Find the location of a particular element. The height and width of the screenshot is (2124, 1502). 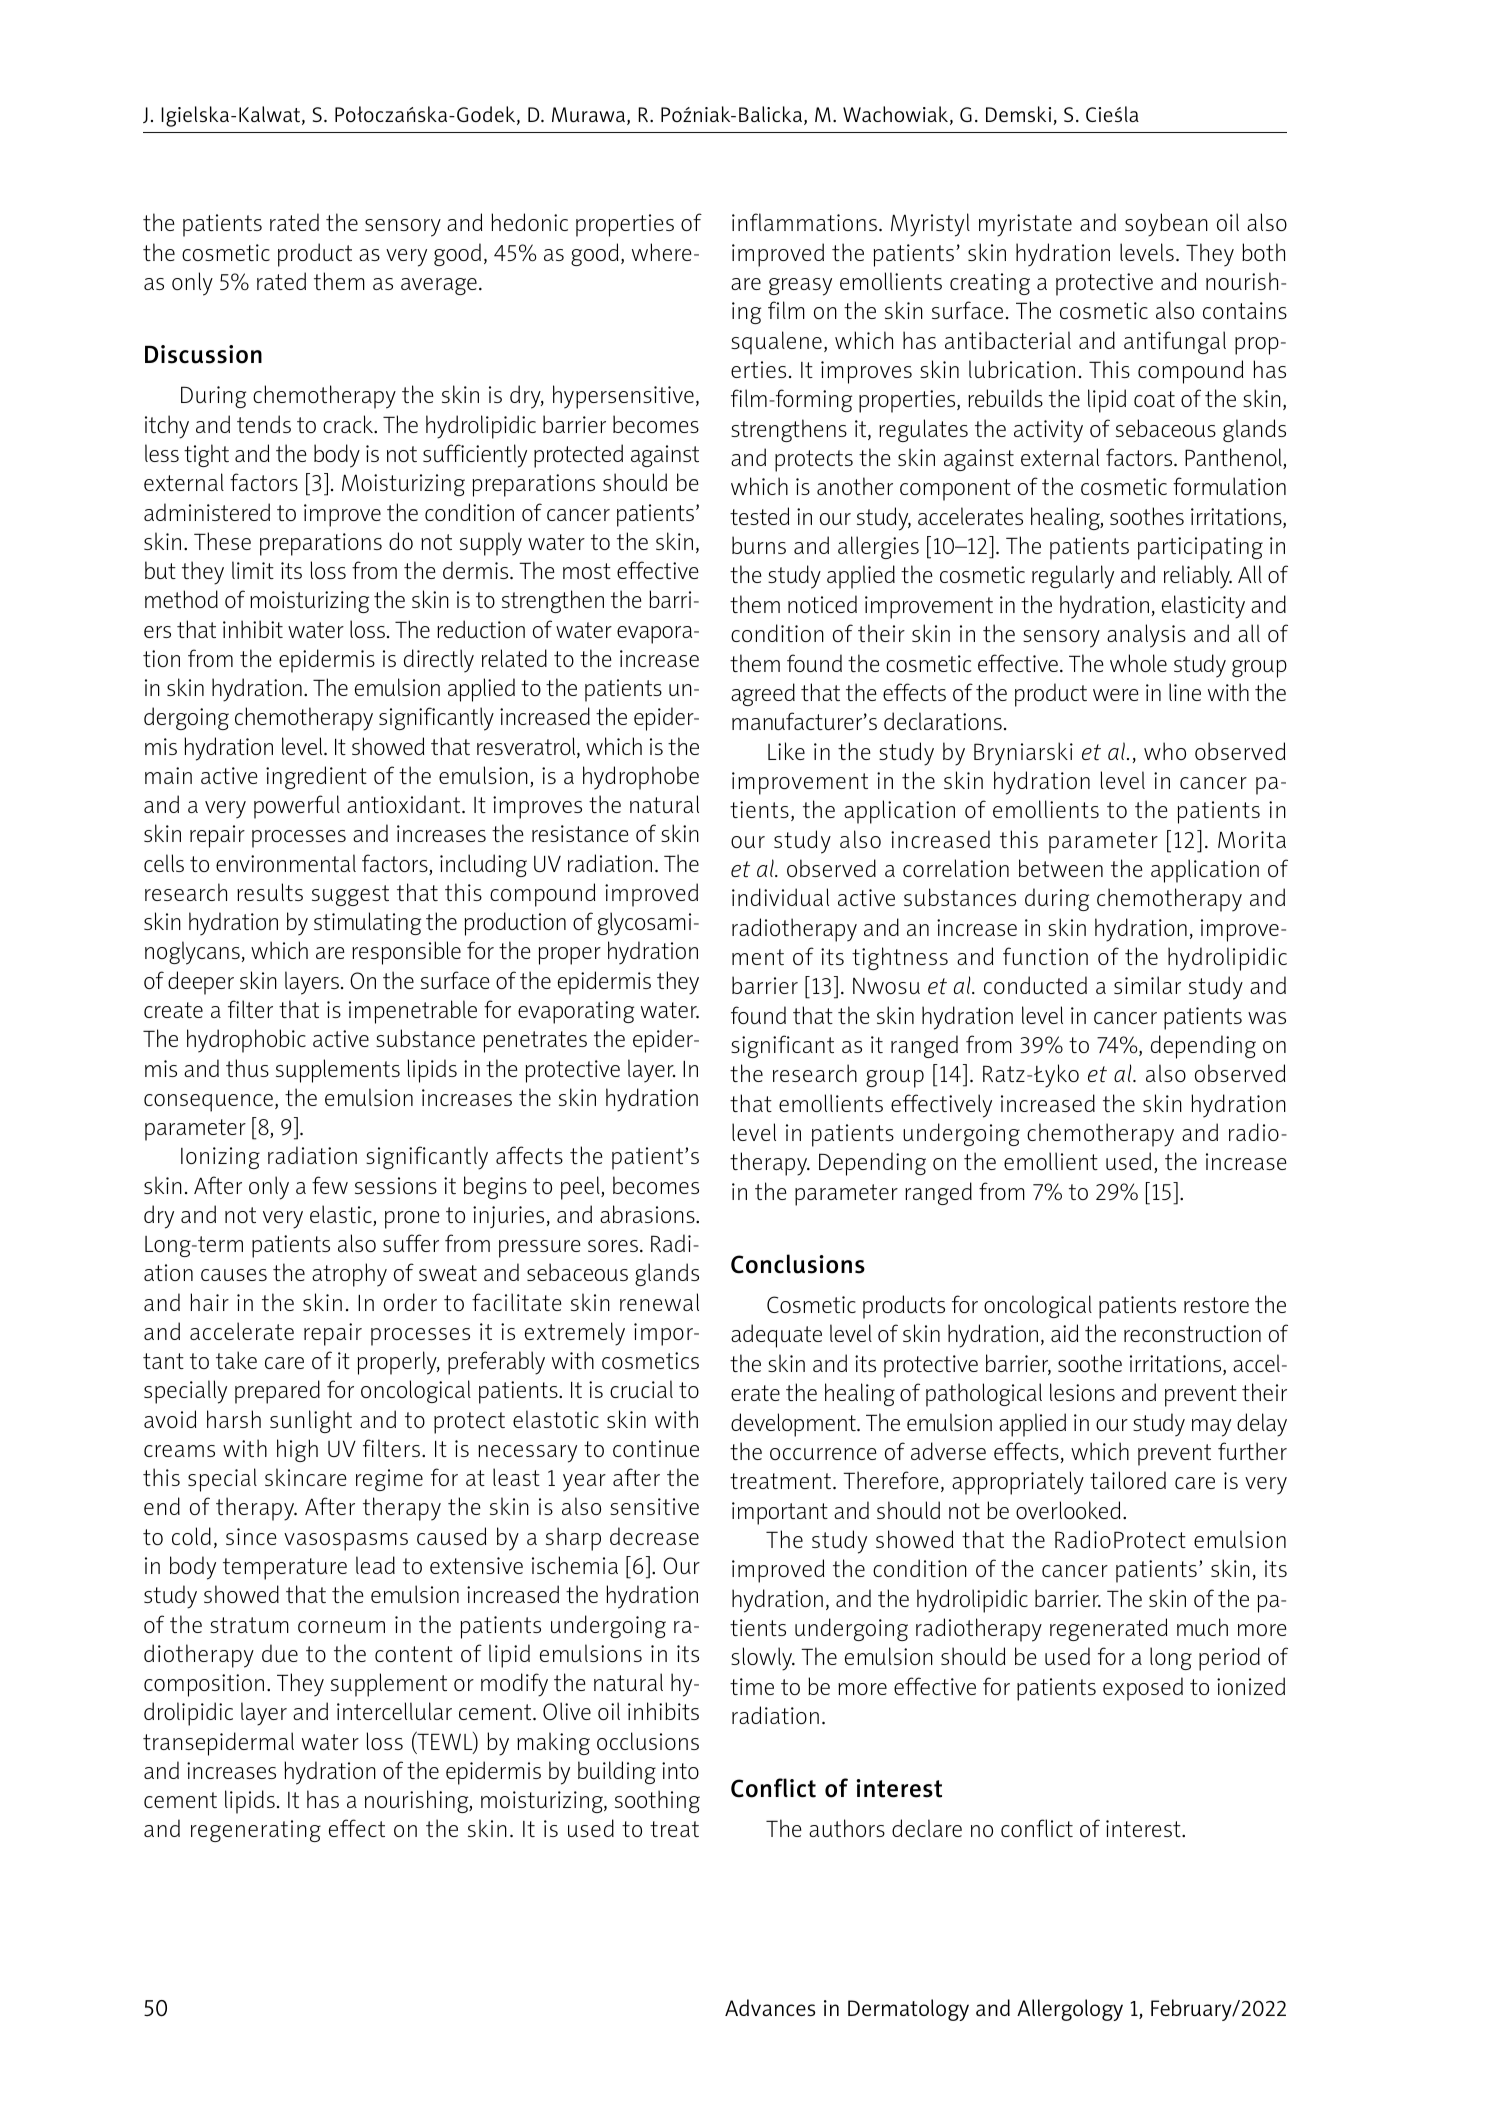

lesions is located at coordinates (1082, 1392).
